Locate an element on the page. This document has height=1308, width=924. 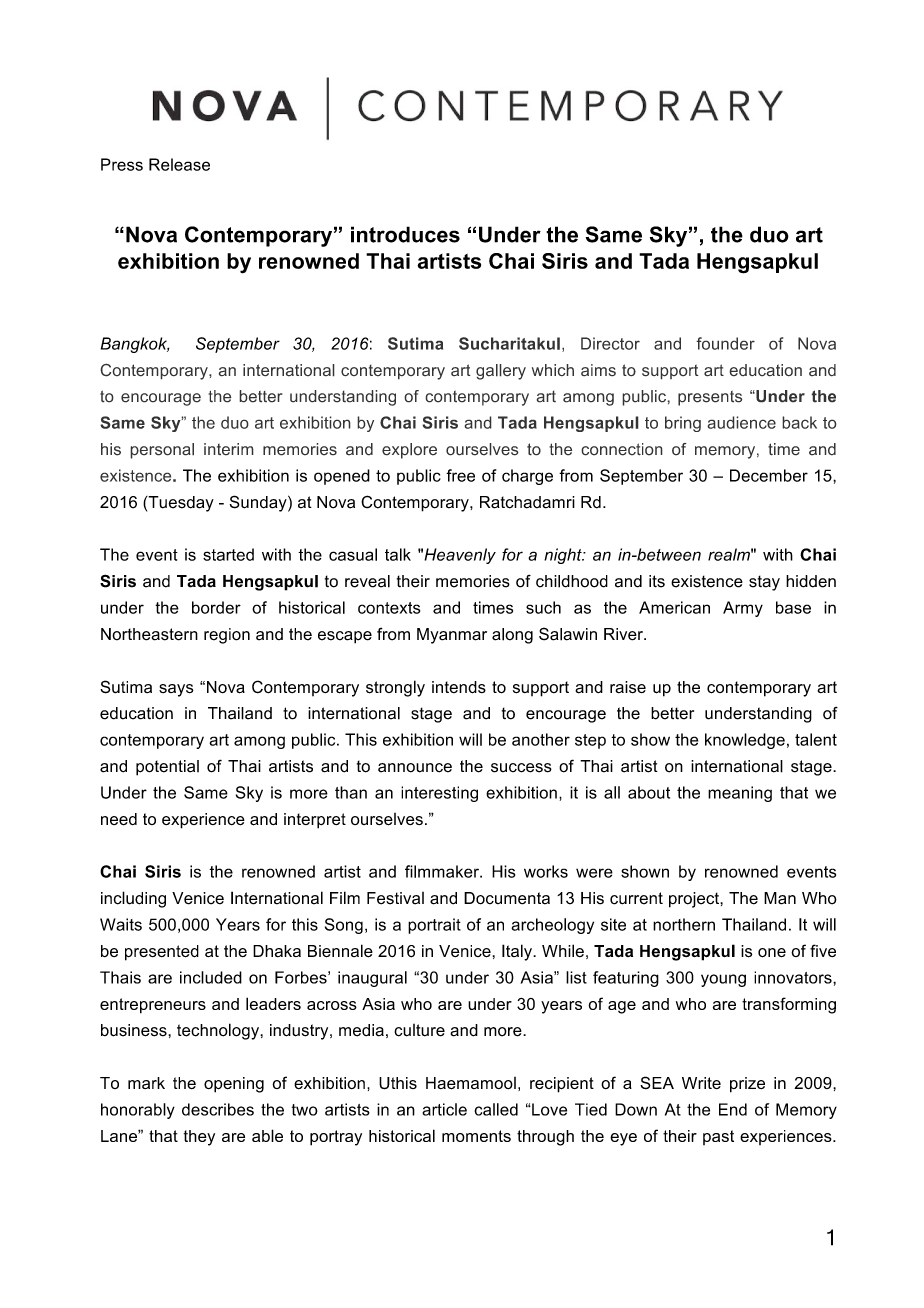
December is located at coordinates (769, 475).
